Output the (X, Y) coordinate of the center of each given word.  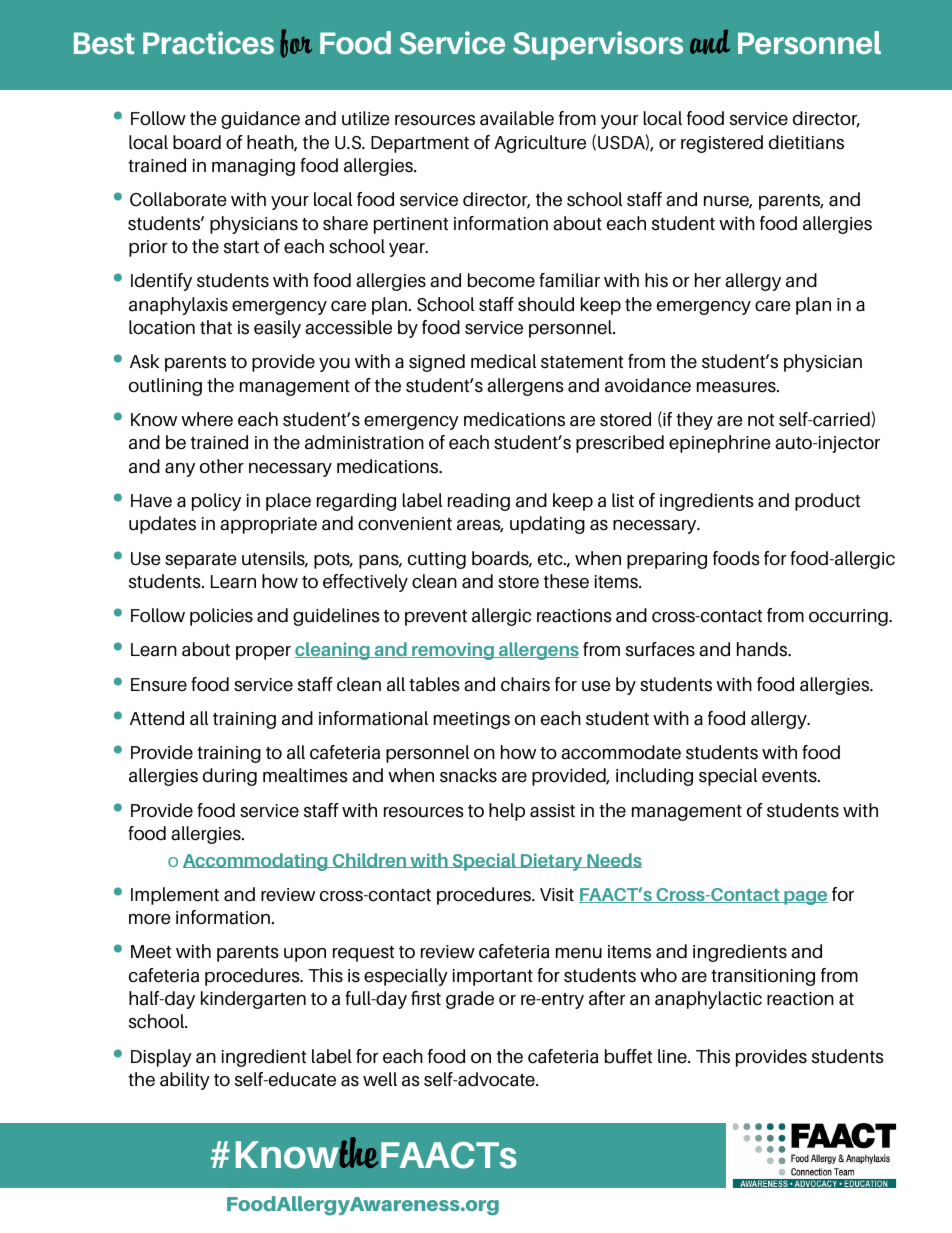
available (517, 118)
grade (470, 1000)
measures (737, 387)
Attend (157, 718)
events (790, 776)
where (207, 419)
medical (503, 361)
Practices (208, 43)
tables (434, 684)
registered (722, 144)
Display (161, 1058)
